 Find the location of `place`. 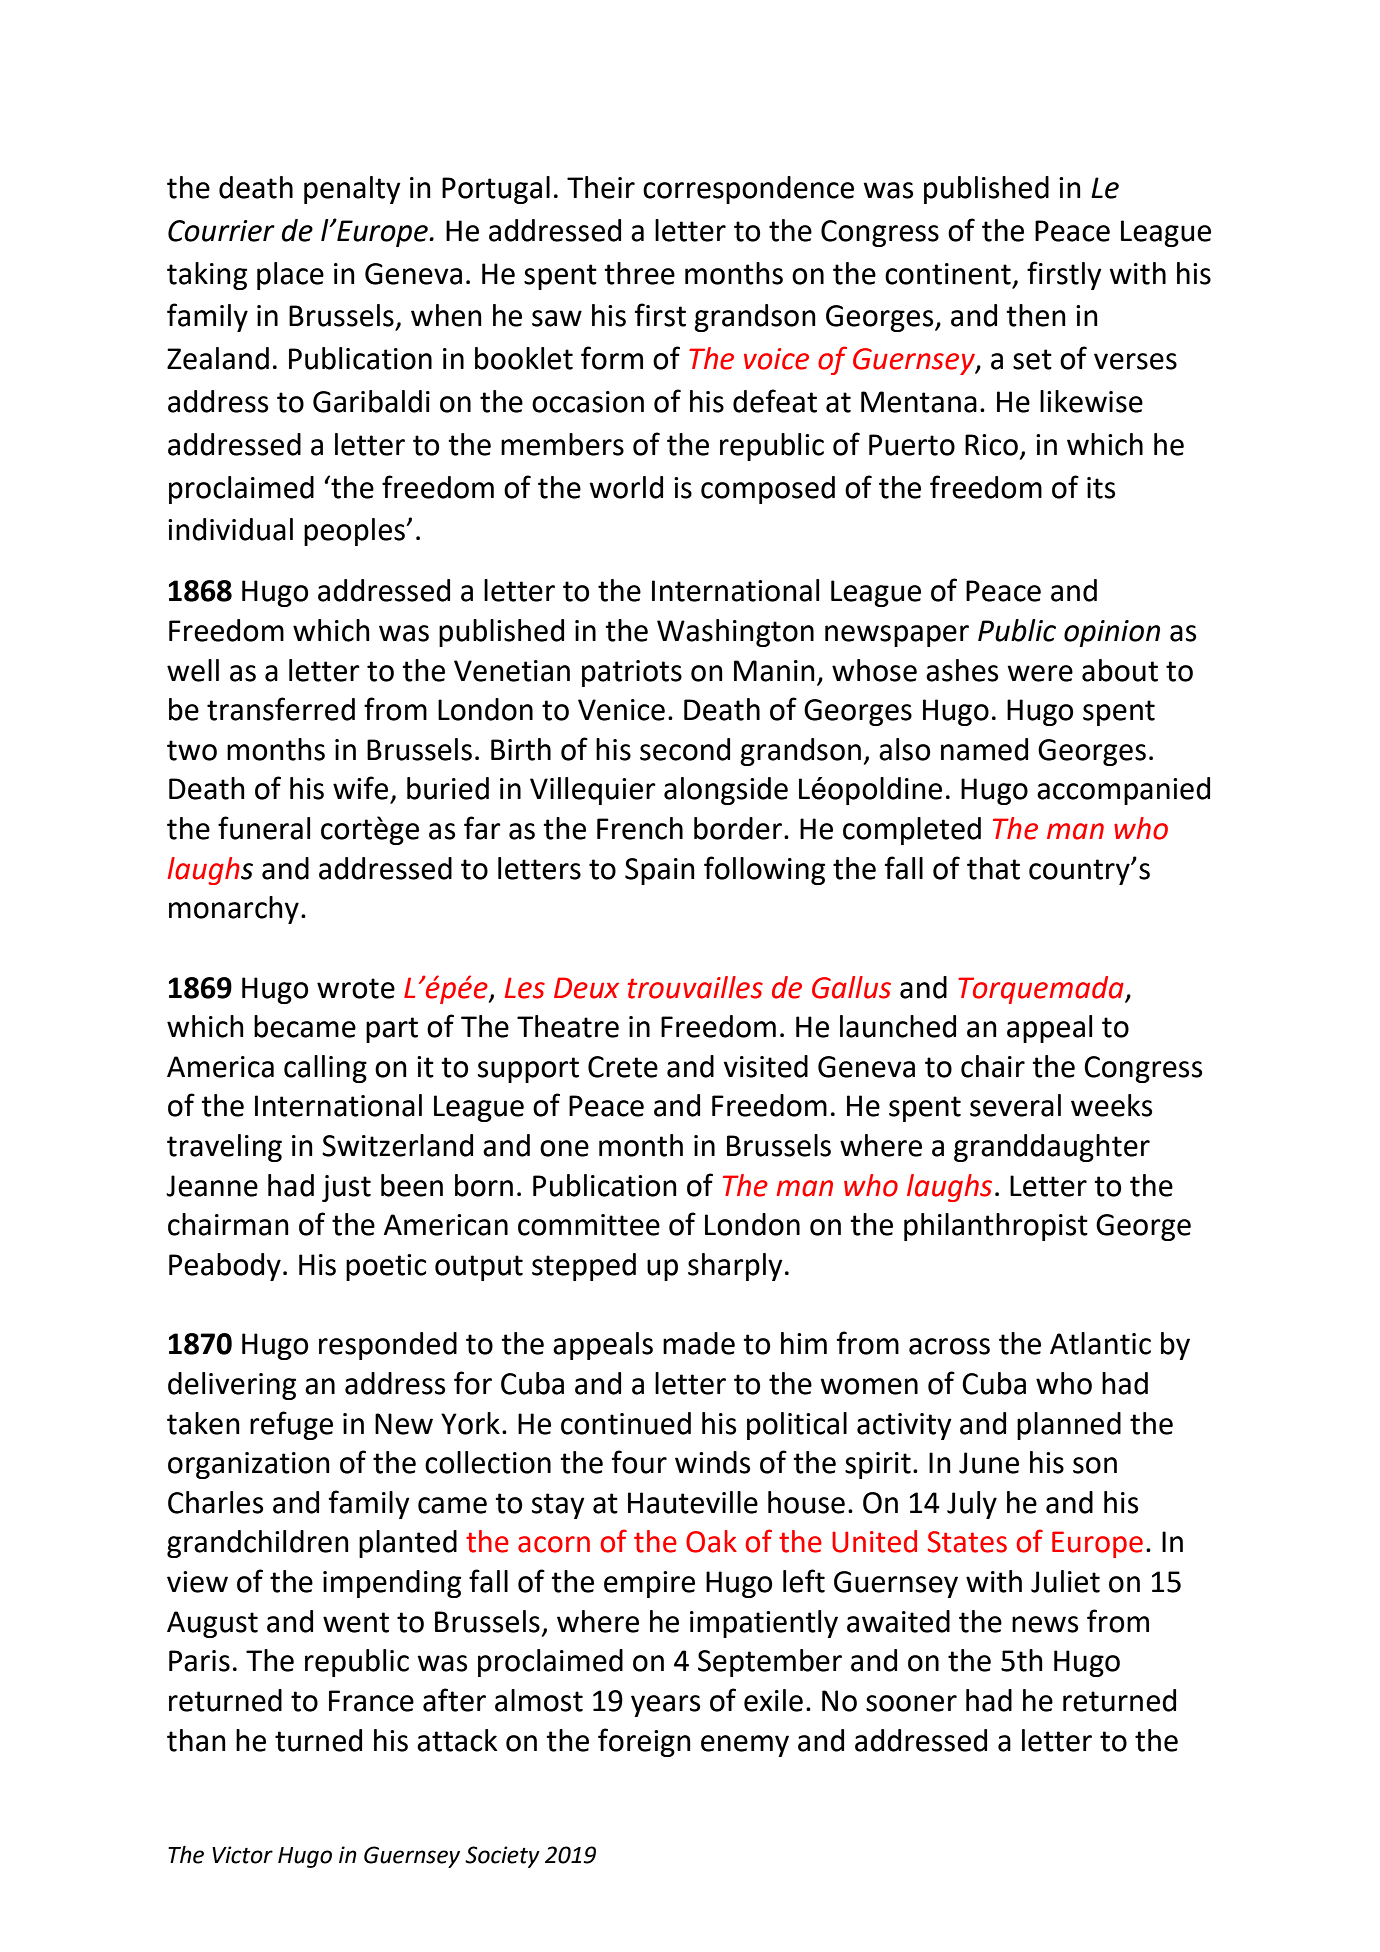

place is located at coordinates (290, 276).
